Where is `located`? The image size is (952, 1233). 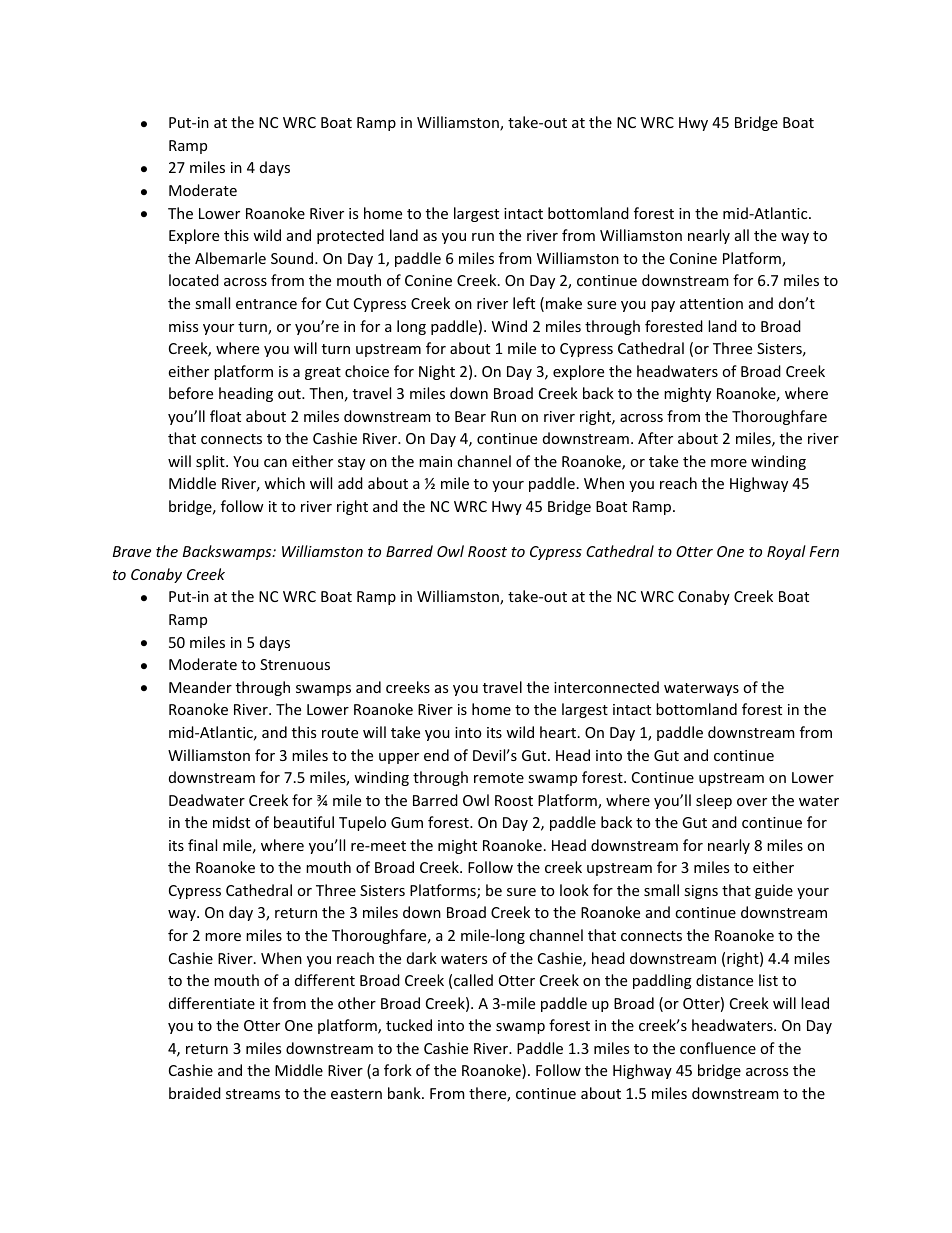
located is located at coordinates (194, 280).
